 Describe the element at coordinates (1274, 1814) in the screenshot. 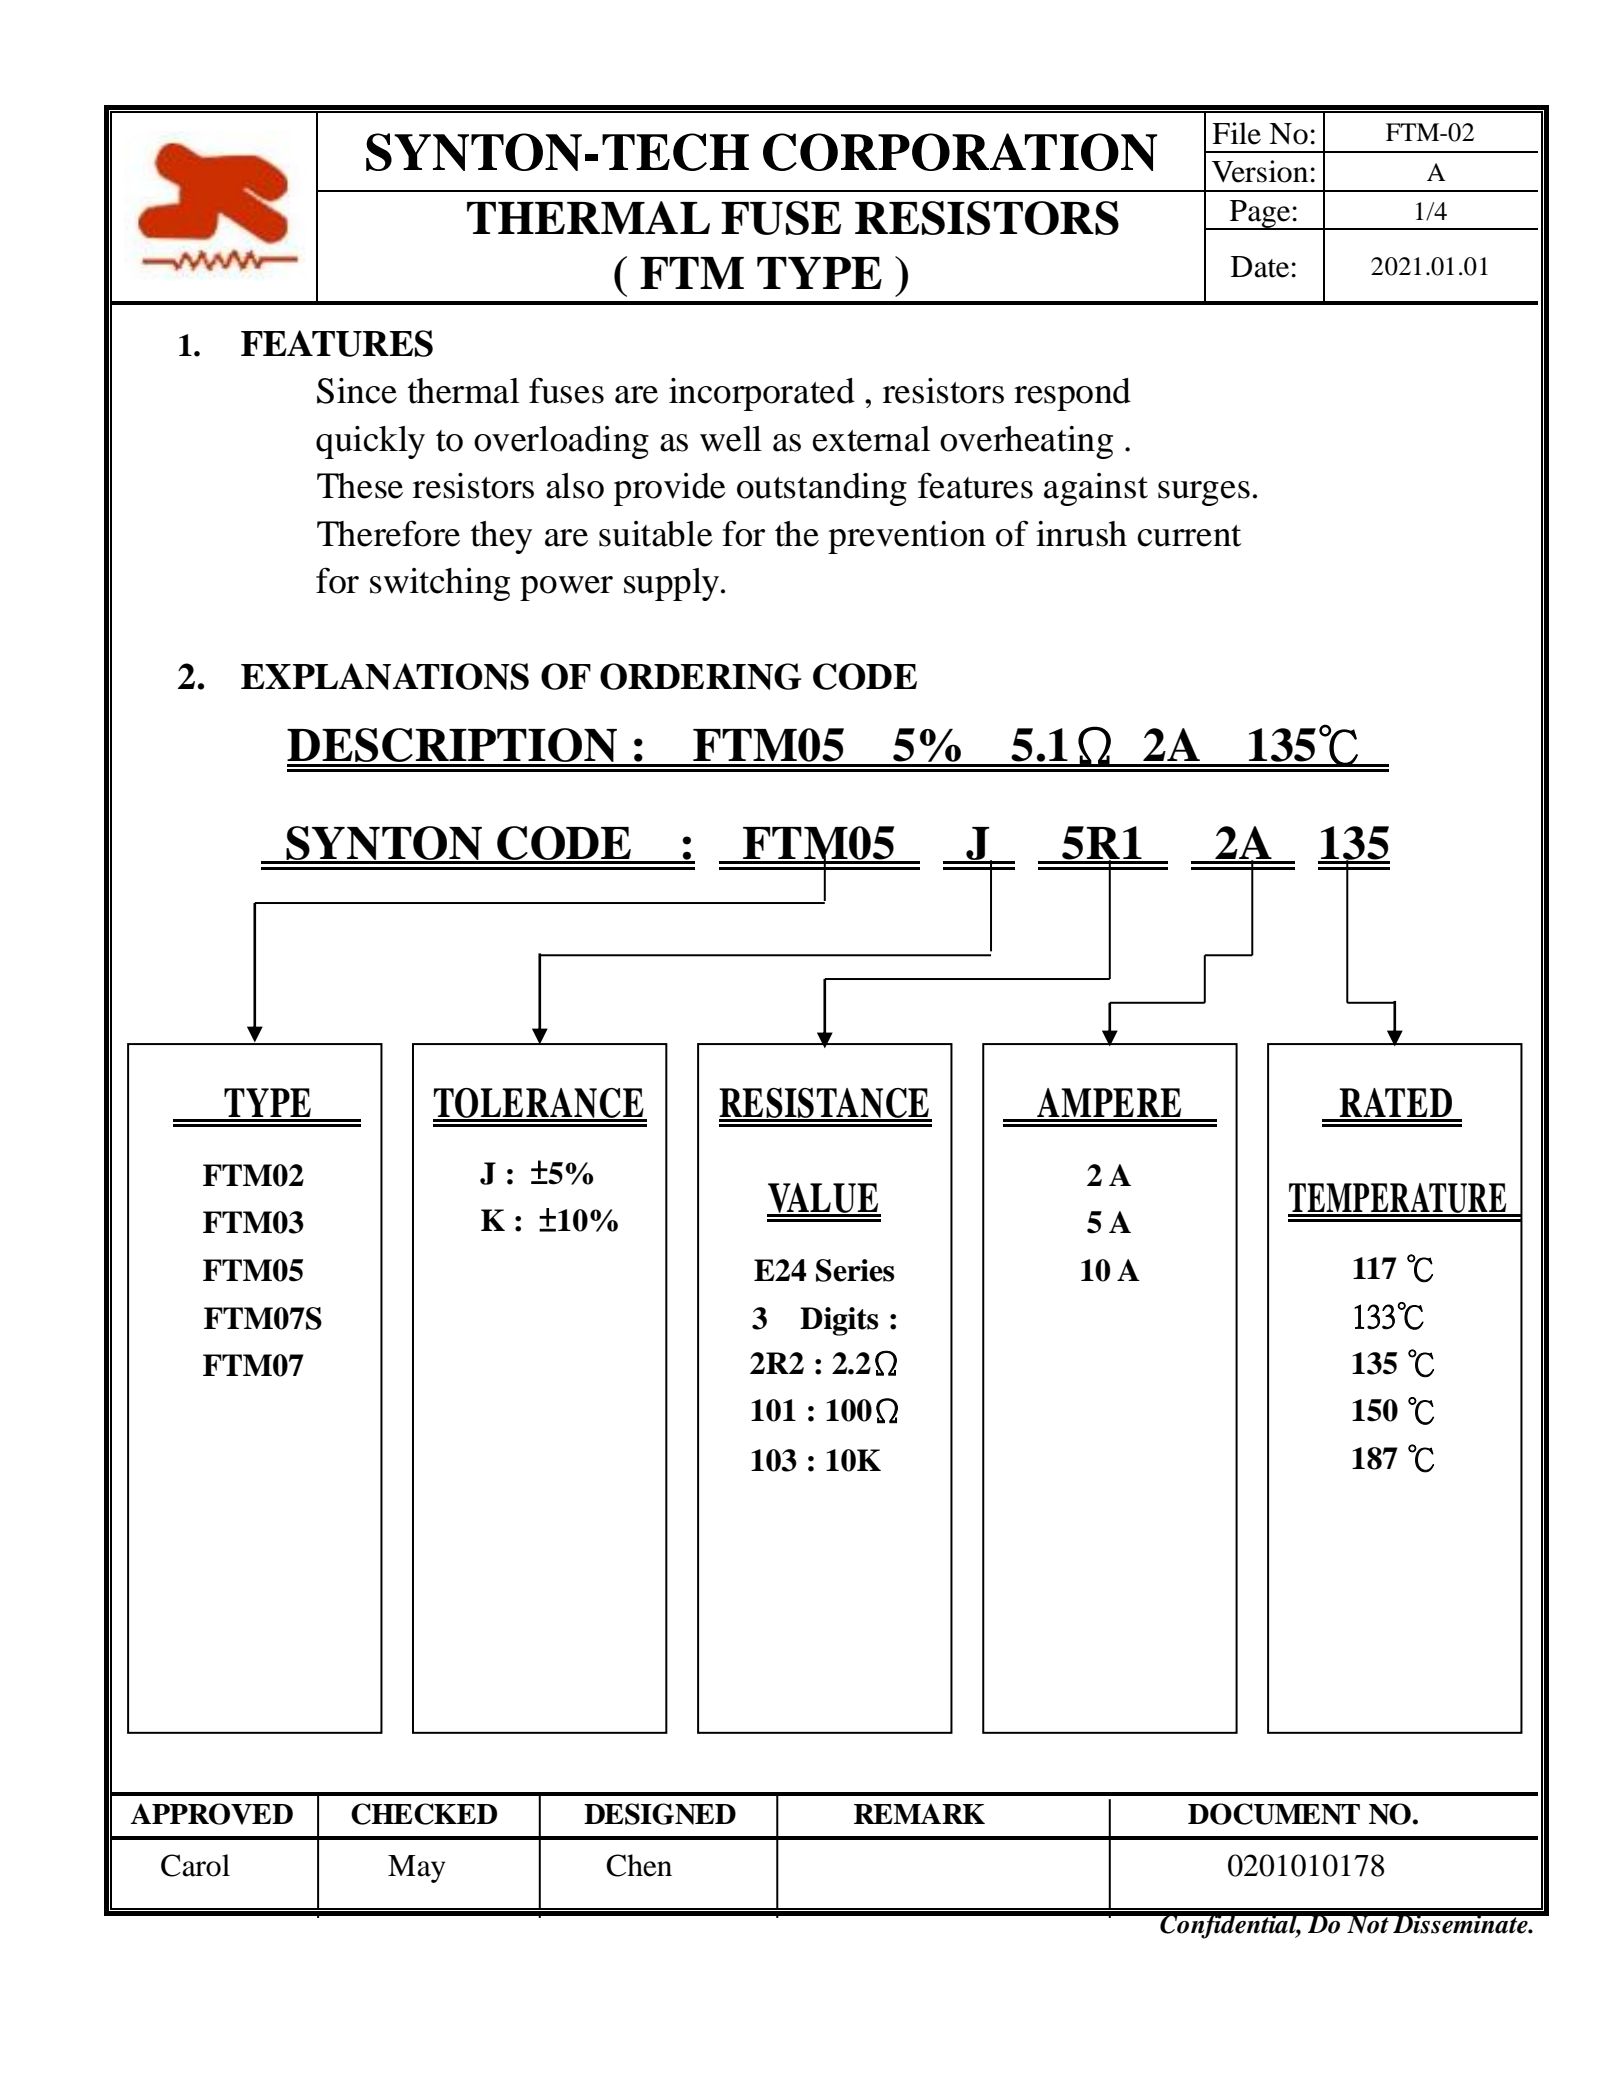

I see `DOCUMENT` at that location.
